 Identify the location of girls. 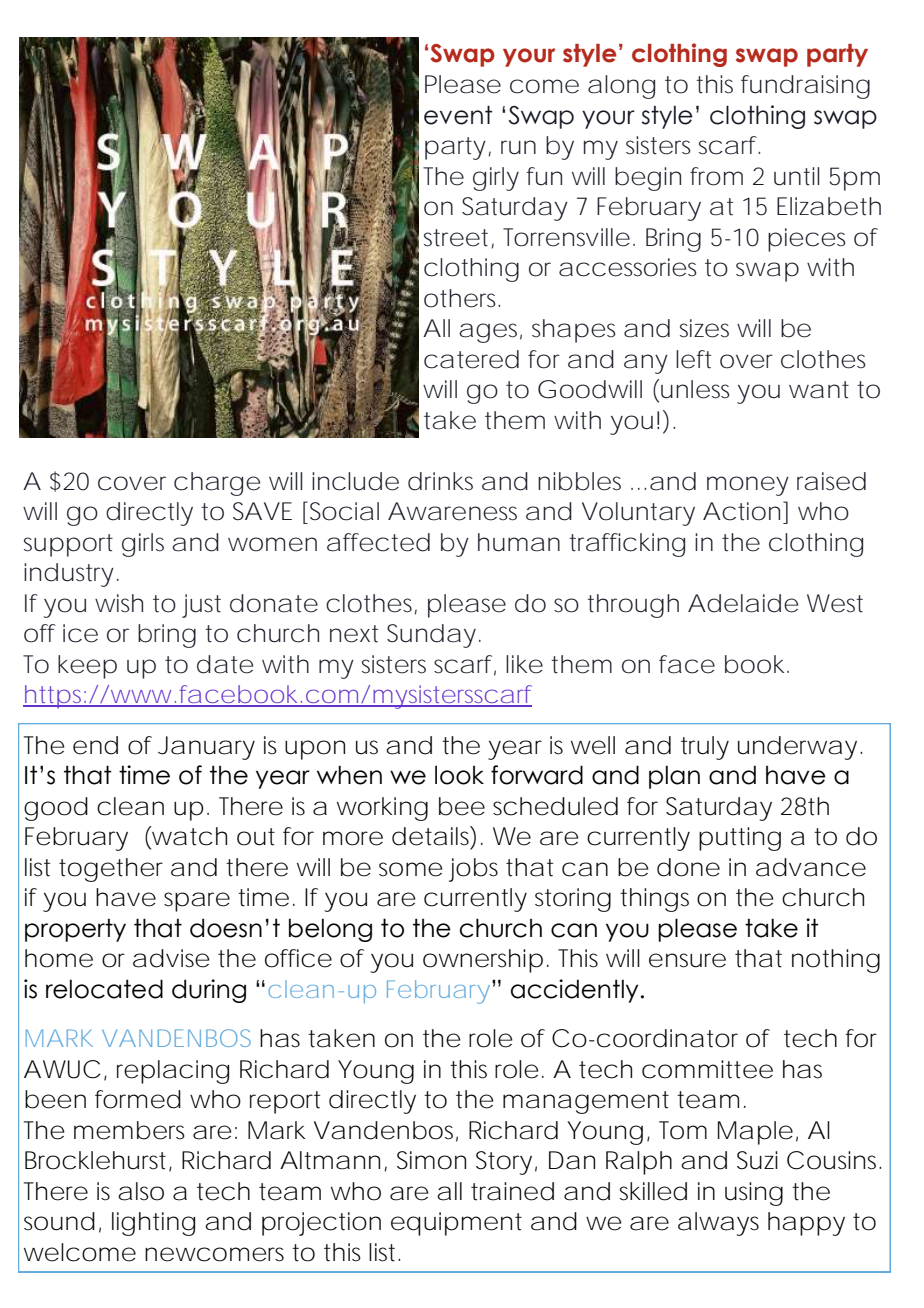
(143, 545).
